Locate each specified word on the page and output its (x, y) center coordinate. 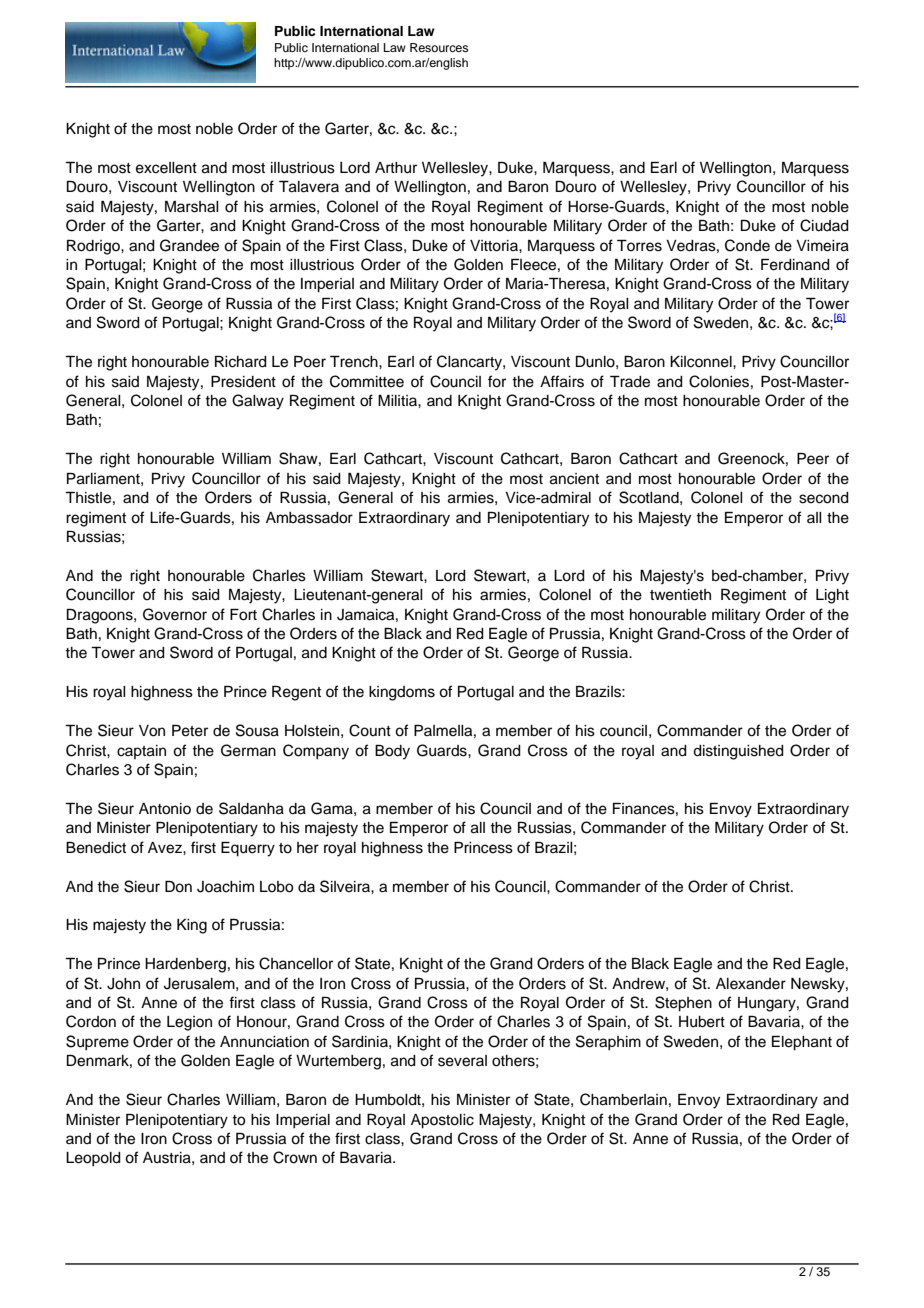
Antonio (165, 809)
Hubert (702, 1022)
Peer (813, 459)
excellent (166, 168)
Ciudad (824, 225)
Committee (367, 381)
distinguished (738, 752)
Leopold (93, 1159)
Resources (439, 47)
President (243, 382)
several (462, 1061)
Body (392, 752)
